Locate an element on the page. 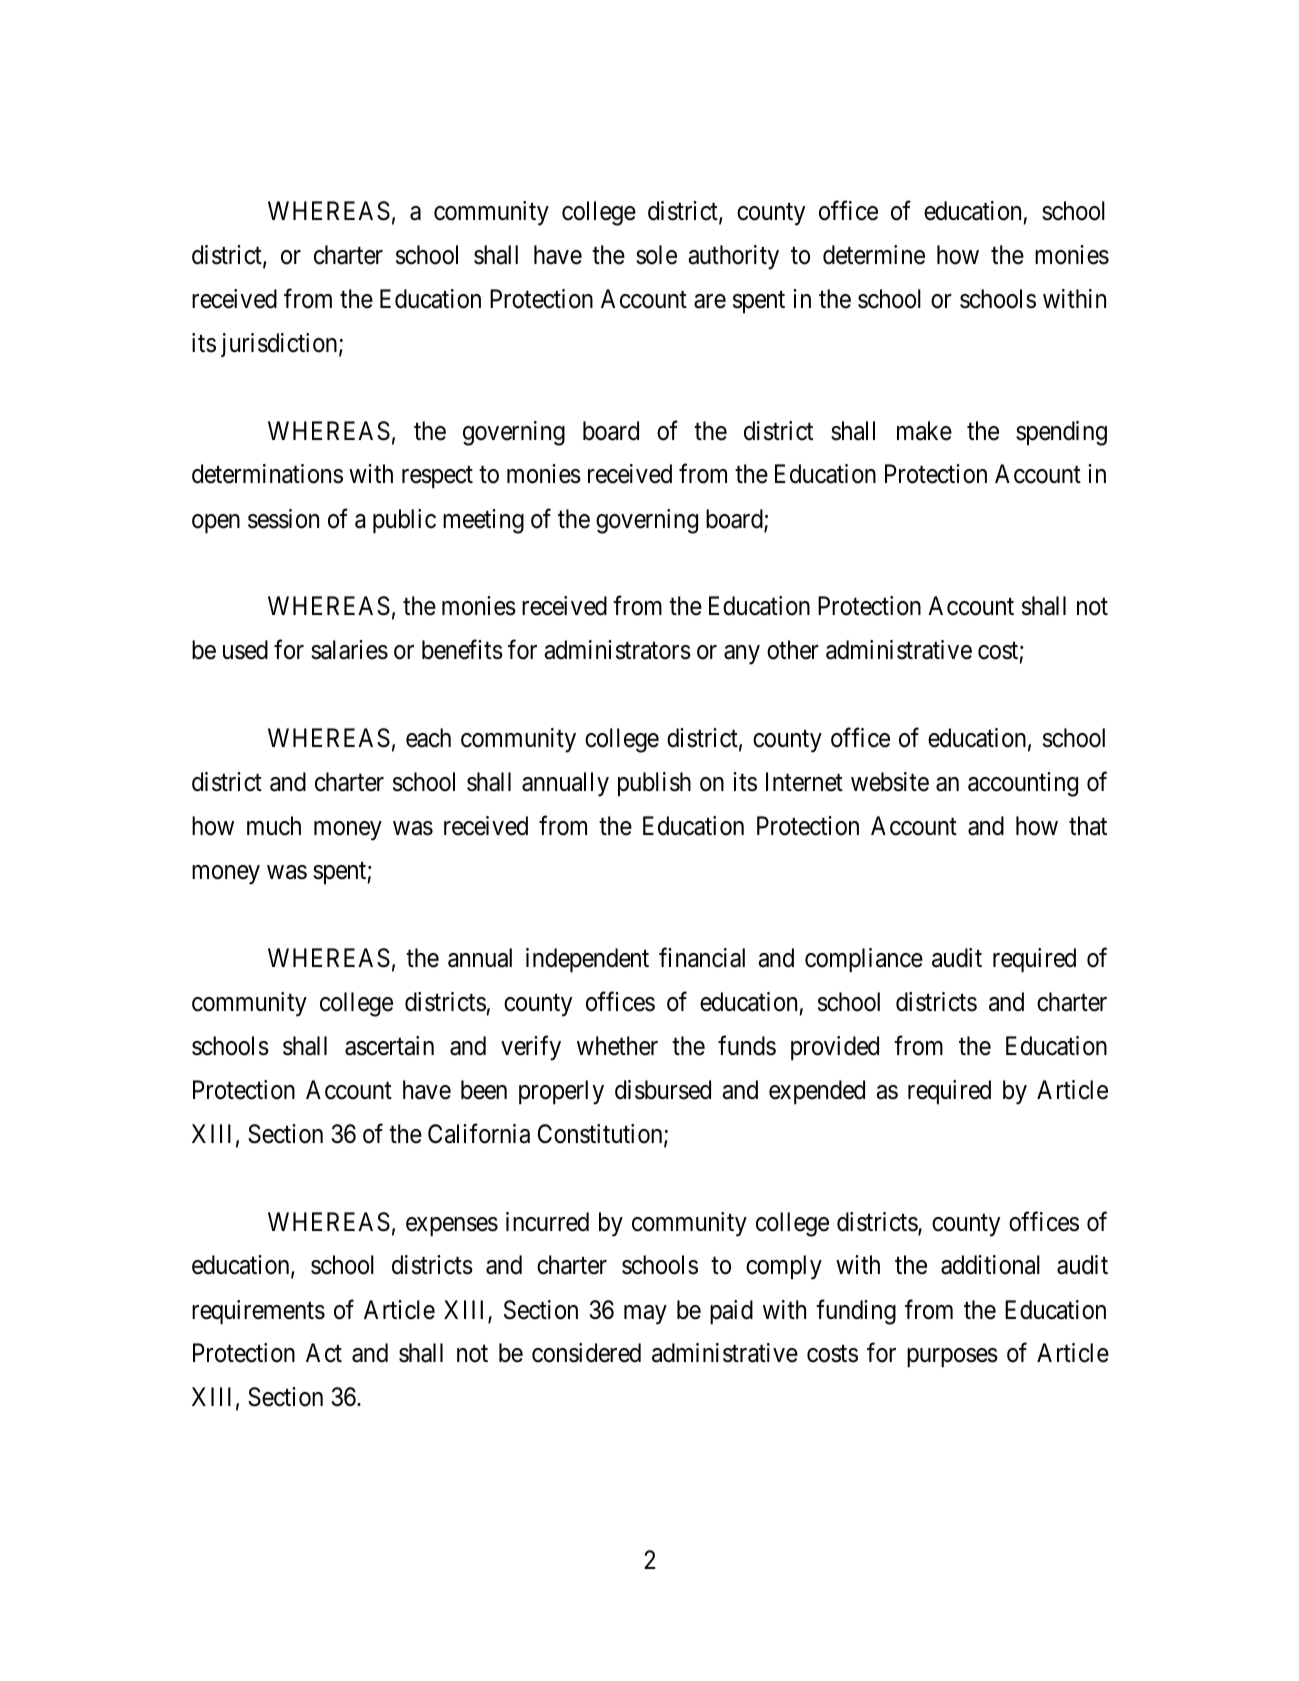  make is located at coordinates (924, 431).
